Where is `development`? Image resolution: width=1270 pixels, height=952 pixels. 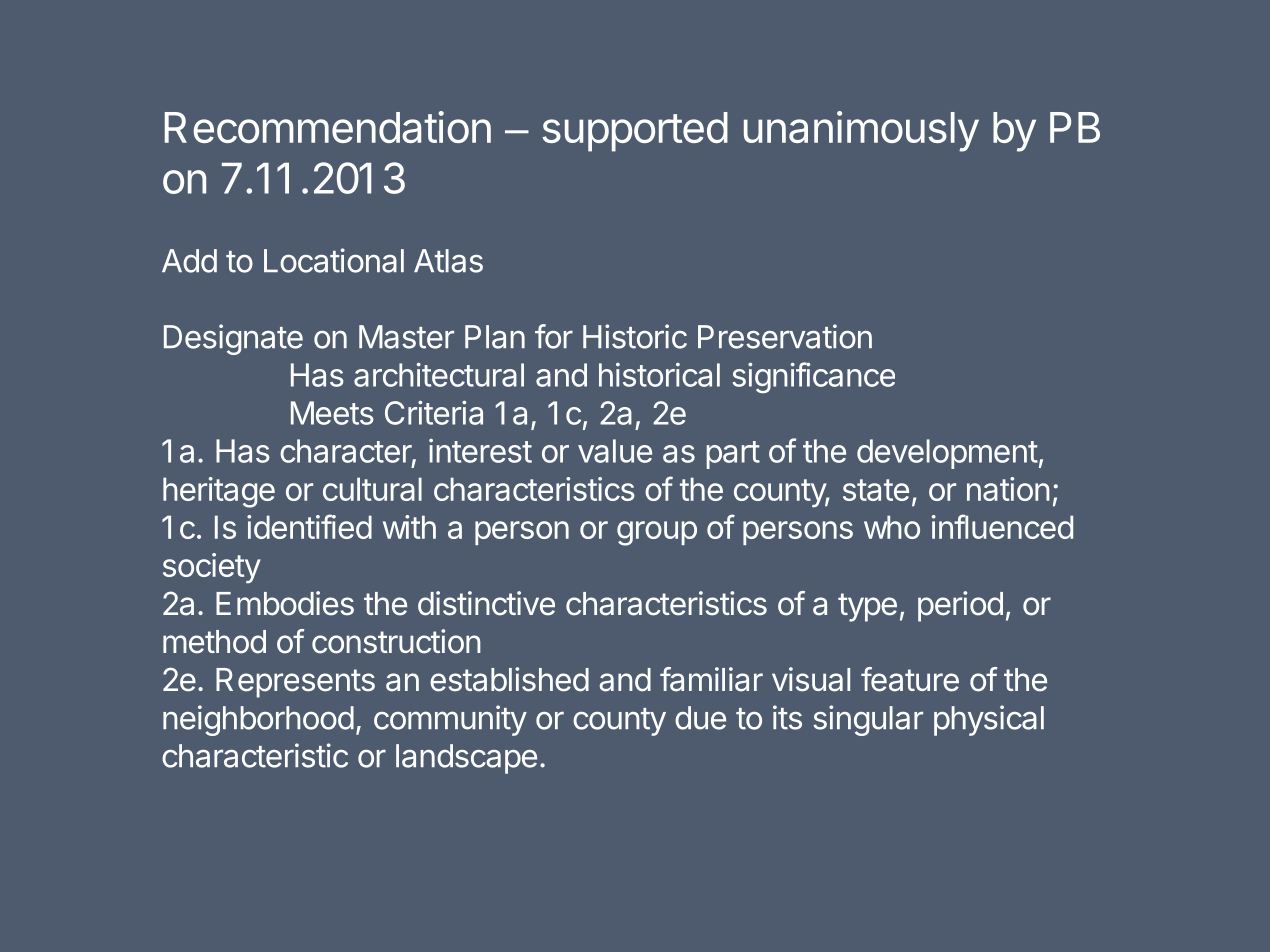
development is located at coordinates (947, 454).
